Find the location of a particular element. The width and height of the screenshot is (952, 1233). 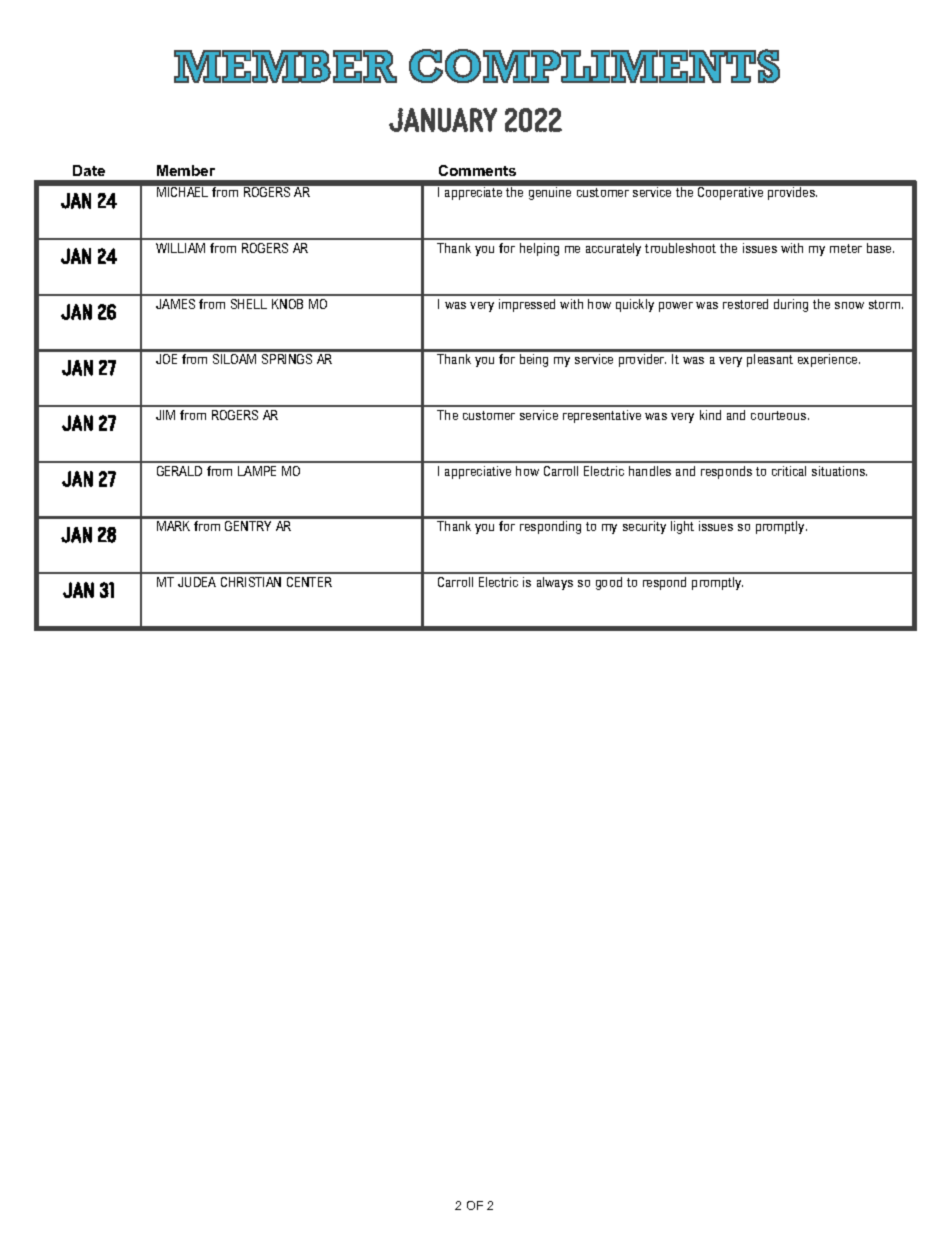

representative is located at coordinates (602, 416).
